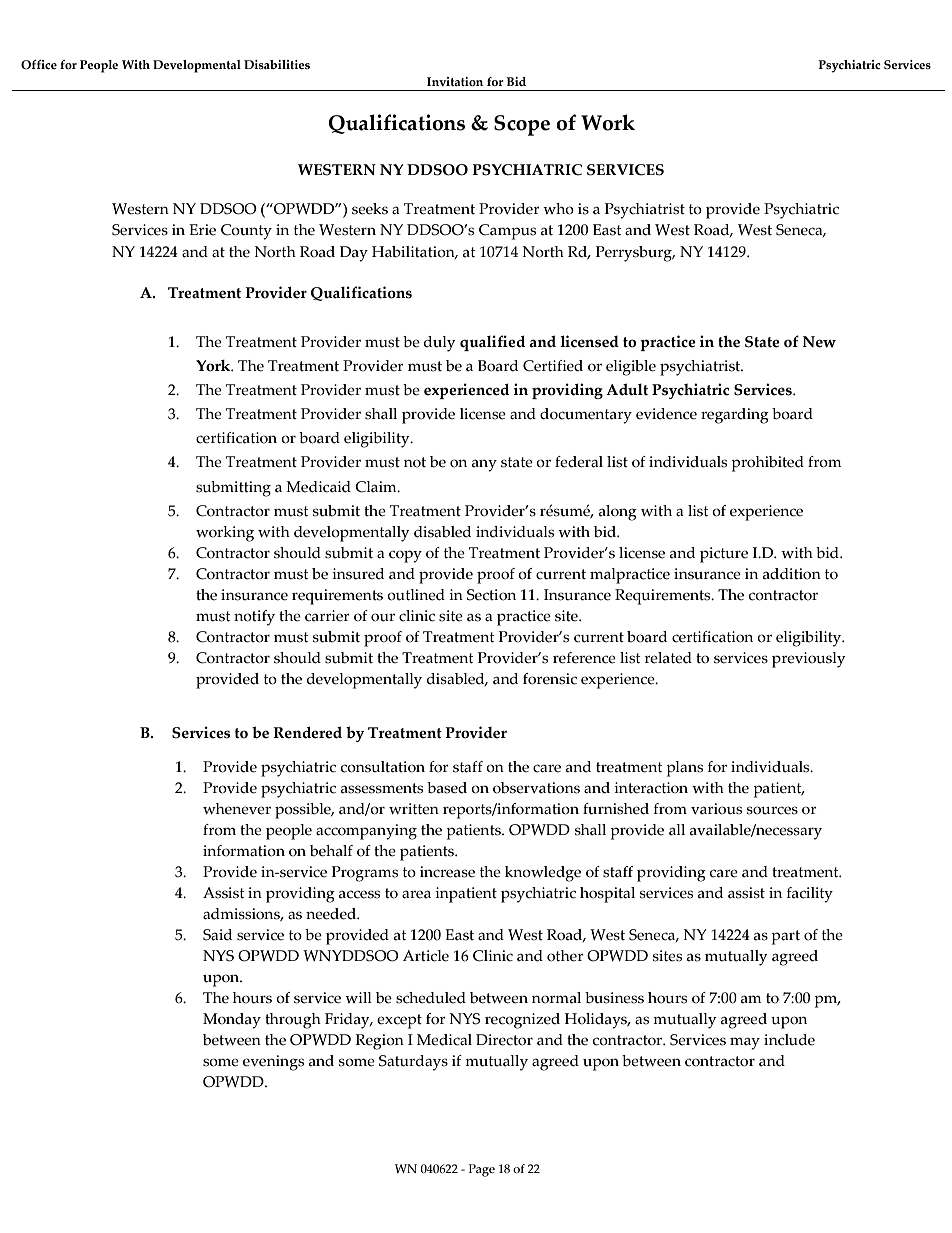  I want to click on related, so click(668, 658).
